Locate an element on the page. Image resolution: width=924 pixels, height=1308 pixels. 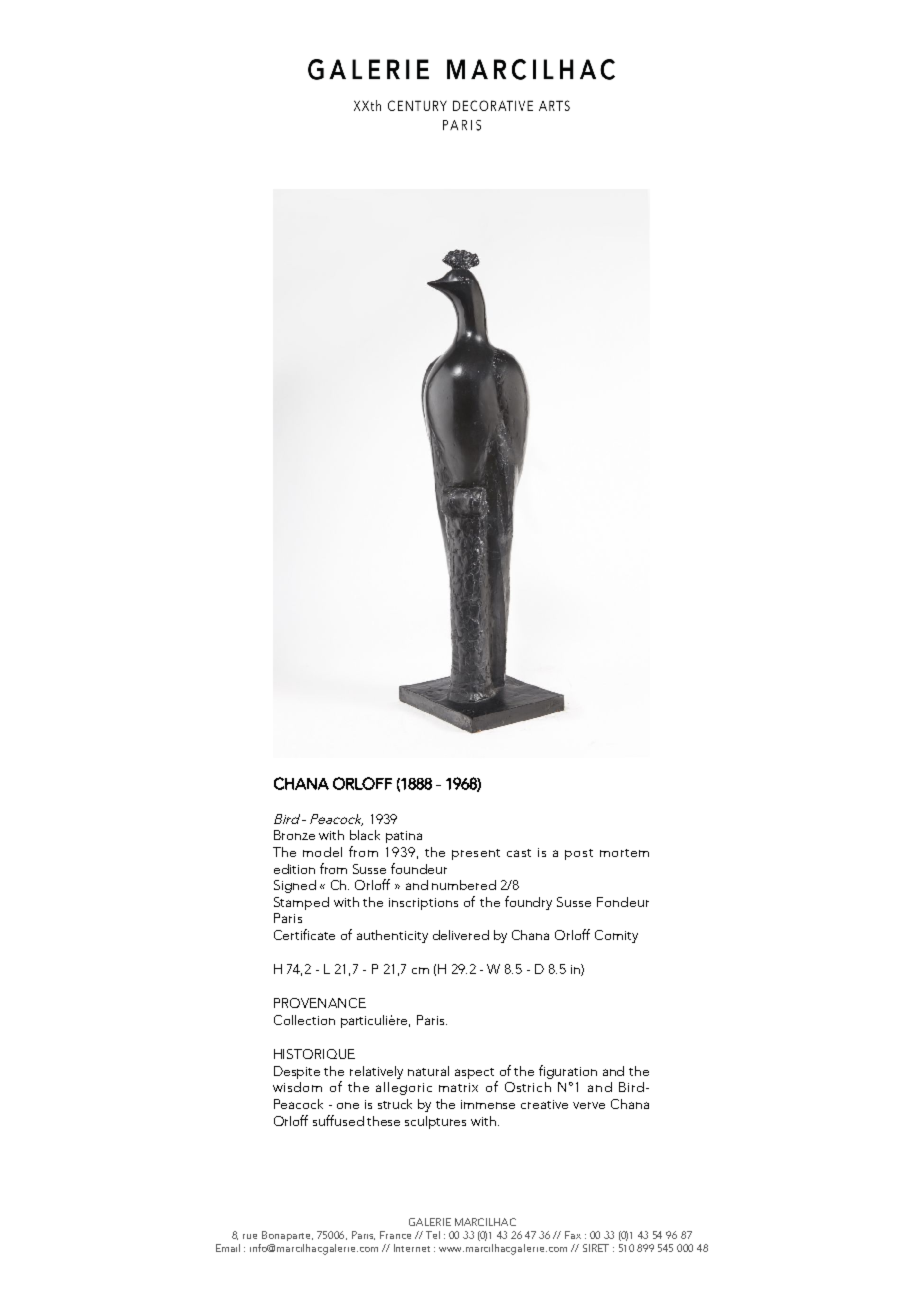
natural is located at coordinates (428, 1071).
